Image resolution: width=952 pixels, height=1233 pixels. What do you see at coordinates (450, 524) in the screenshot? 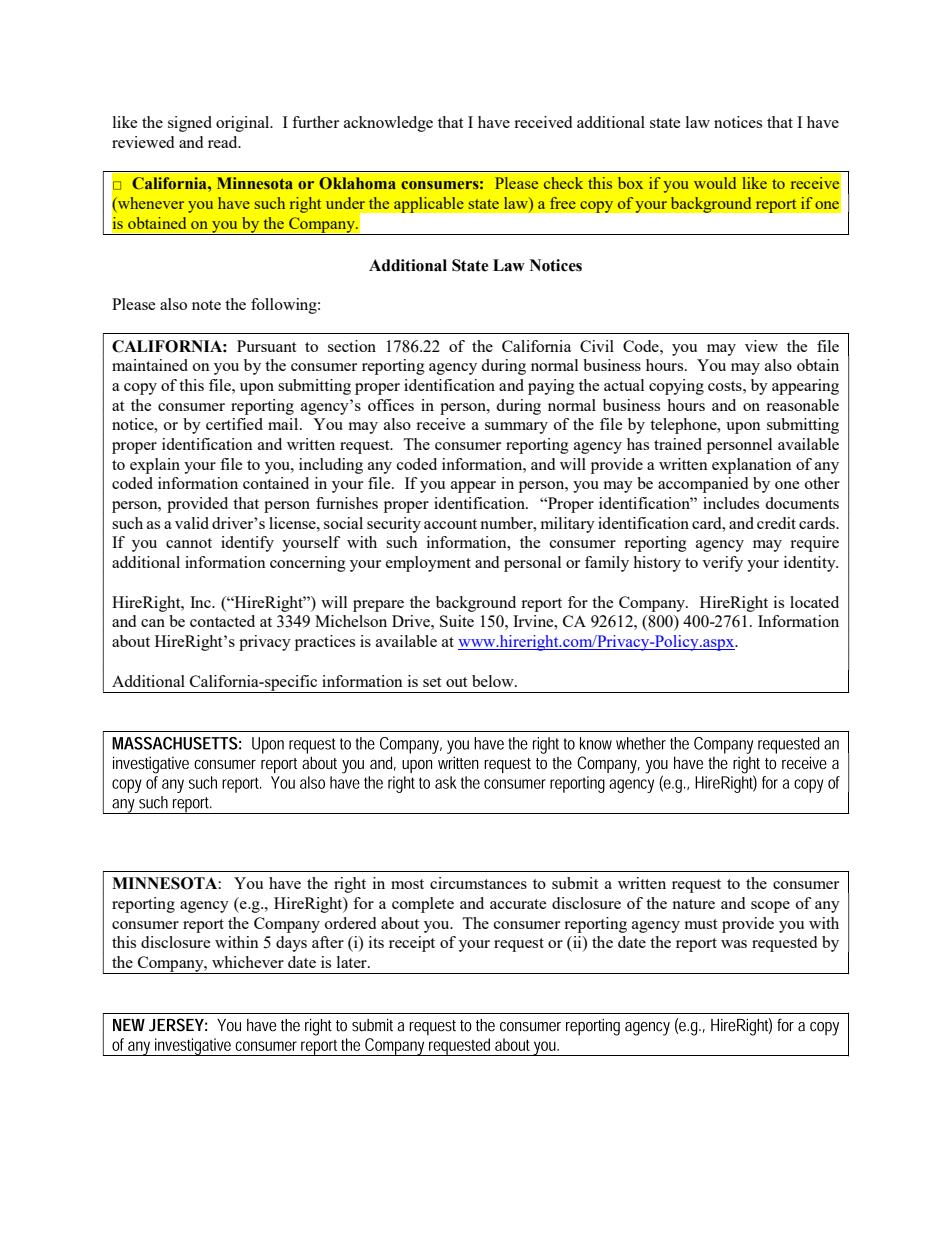
I see `account` at bounding box center [450, 524].
